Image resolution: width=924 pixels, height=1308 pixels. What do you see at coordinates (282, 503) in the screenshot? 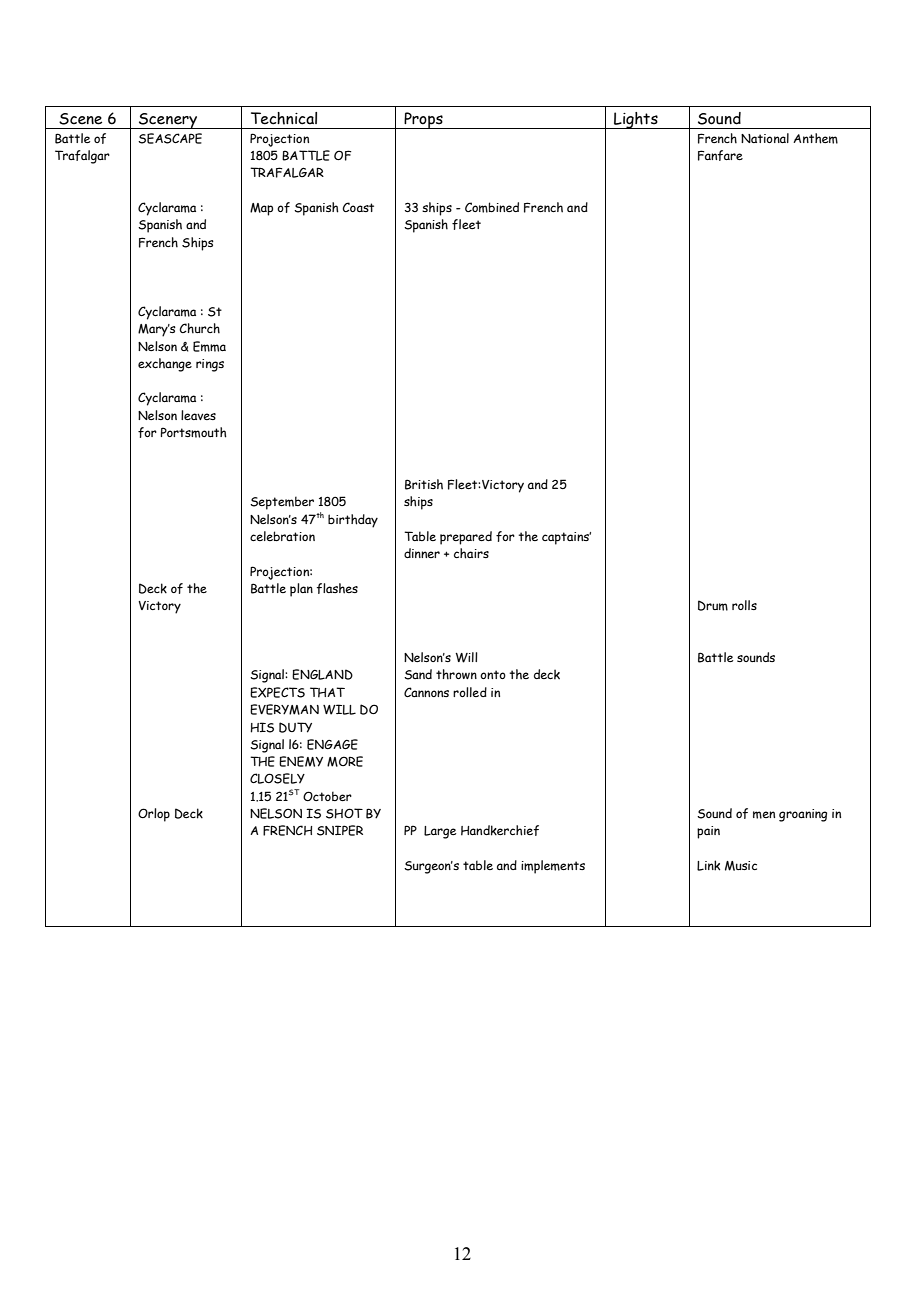
I see `September` at bounding box center [282, 503].
